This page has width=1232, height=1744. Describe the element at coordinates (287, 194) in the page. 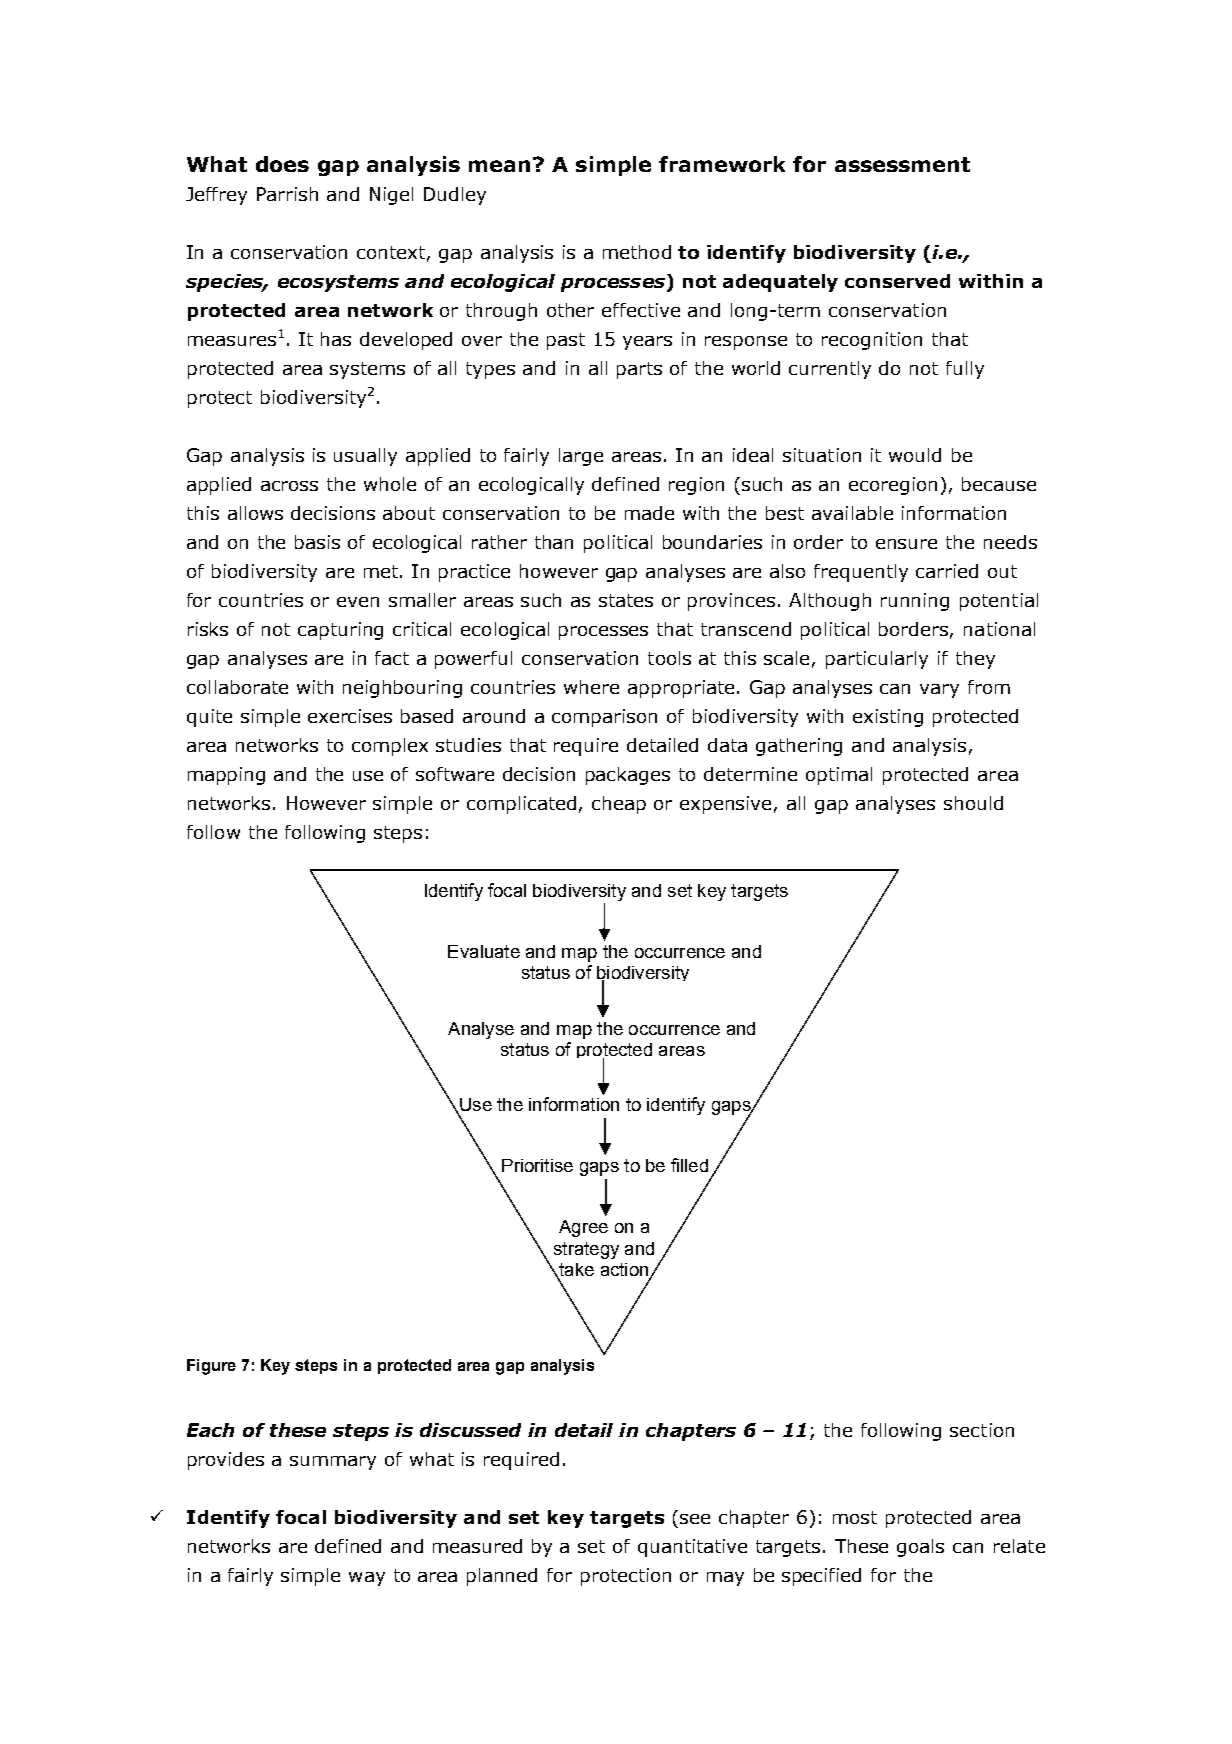

I see `Parrish` at that location.
